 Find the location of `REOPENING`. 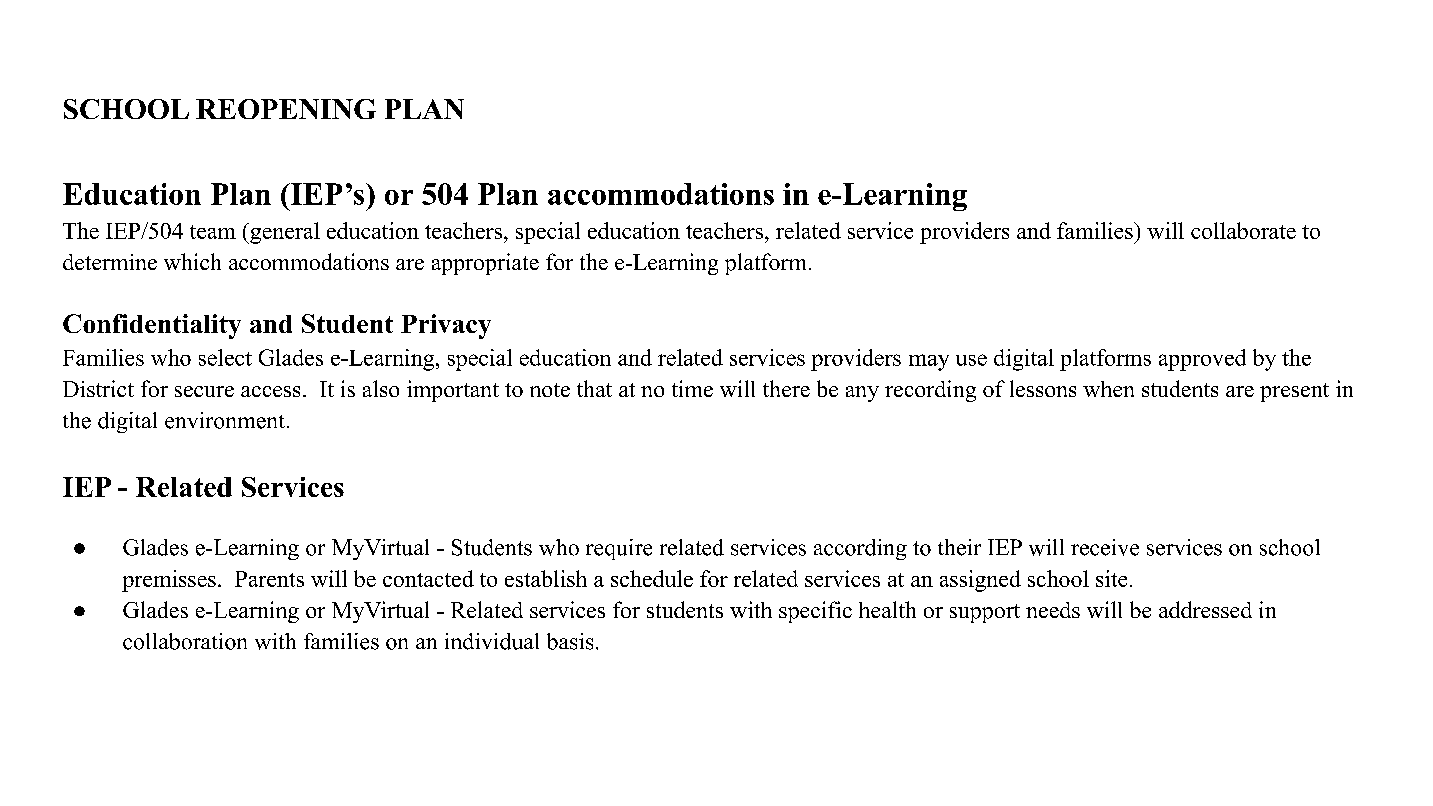

REOPENING is located at coordinates (286, 109).
